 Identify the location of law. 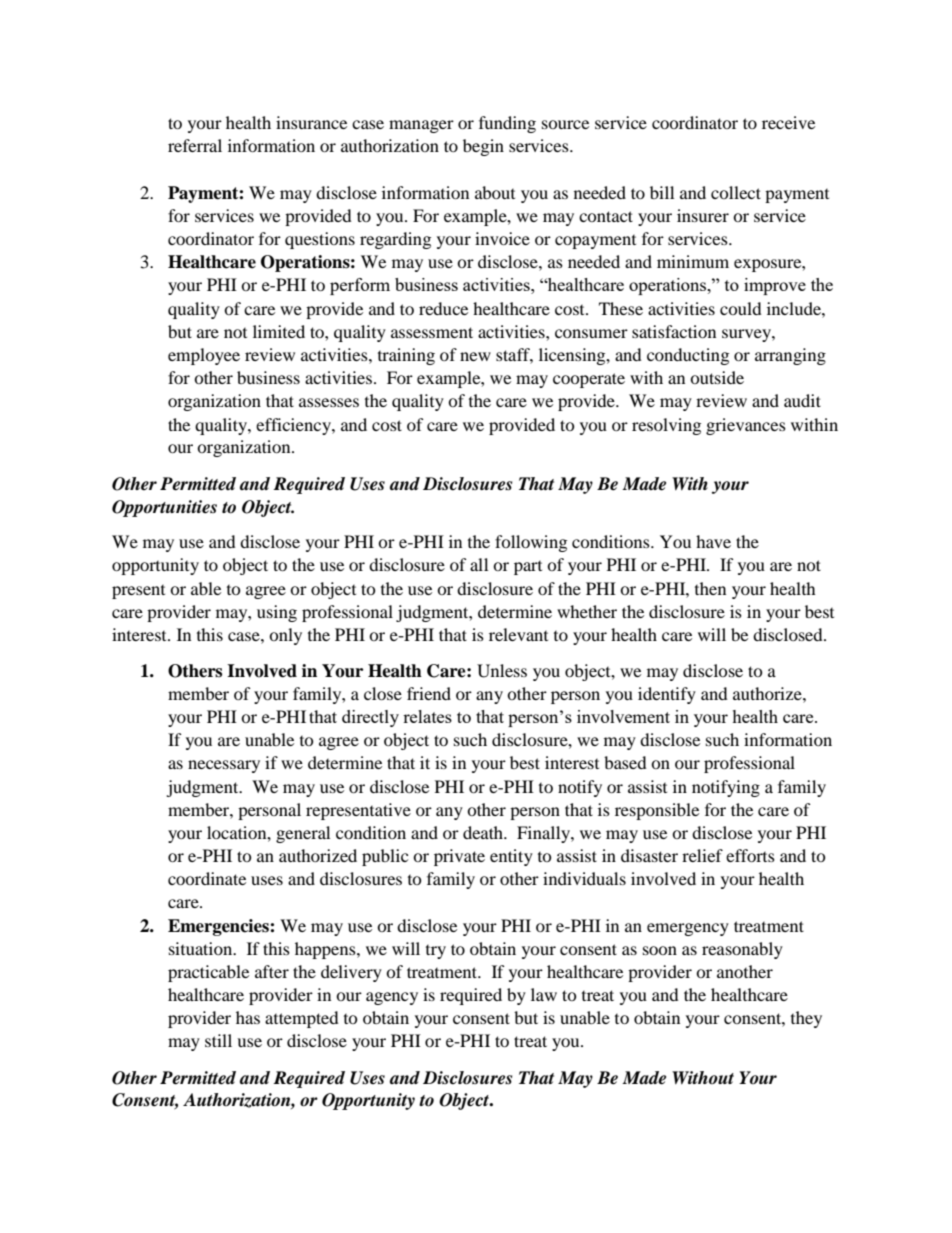
(544, 994).
